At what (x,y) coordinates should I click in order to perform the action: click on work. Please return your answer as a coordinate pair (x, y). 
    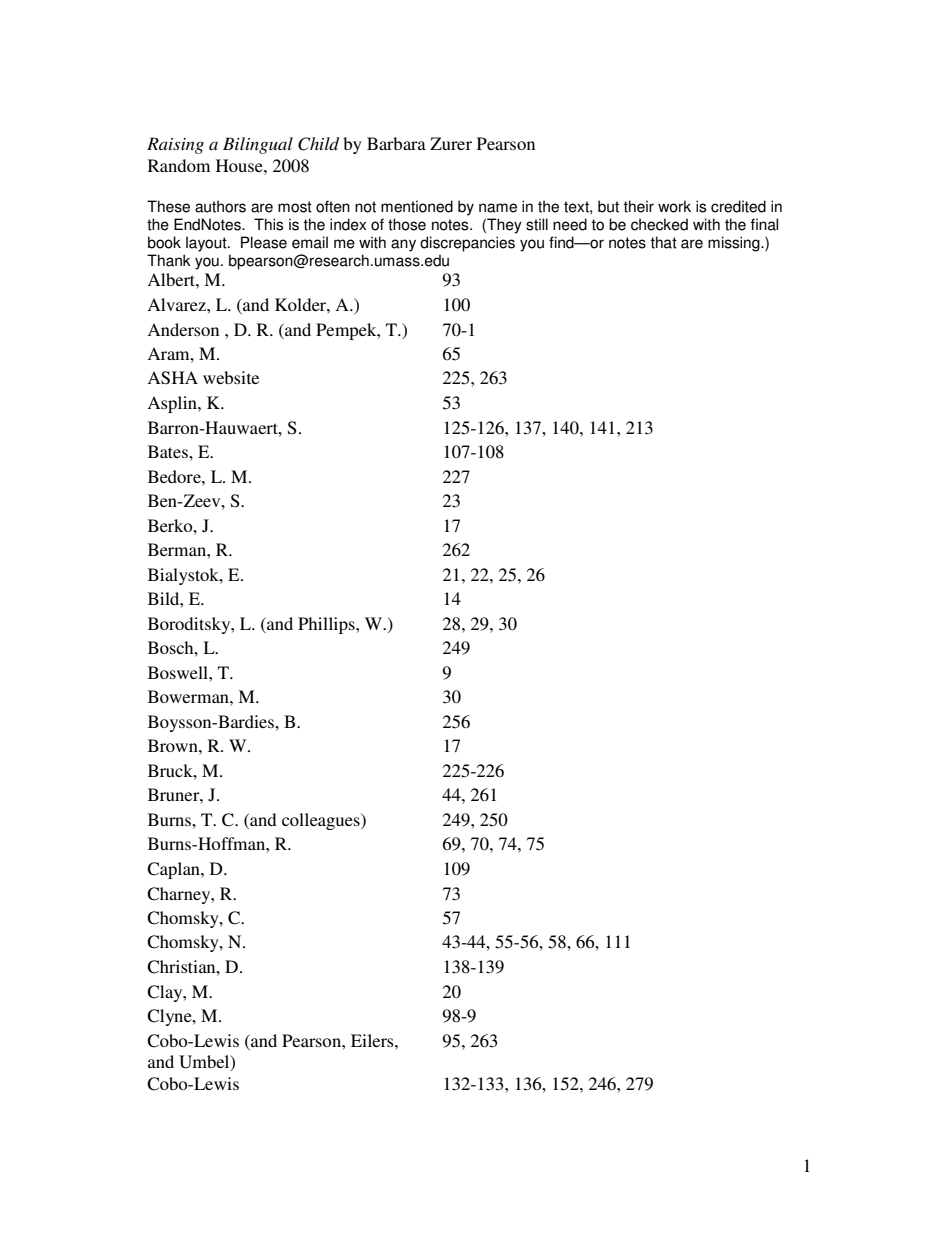
    Looking at the image, I should click on (674, 206).
